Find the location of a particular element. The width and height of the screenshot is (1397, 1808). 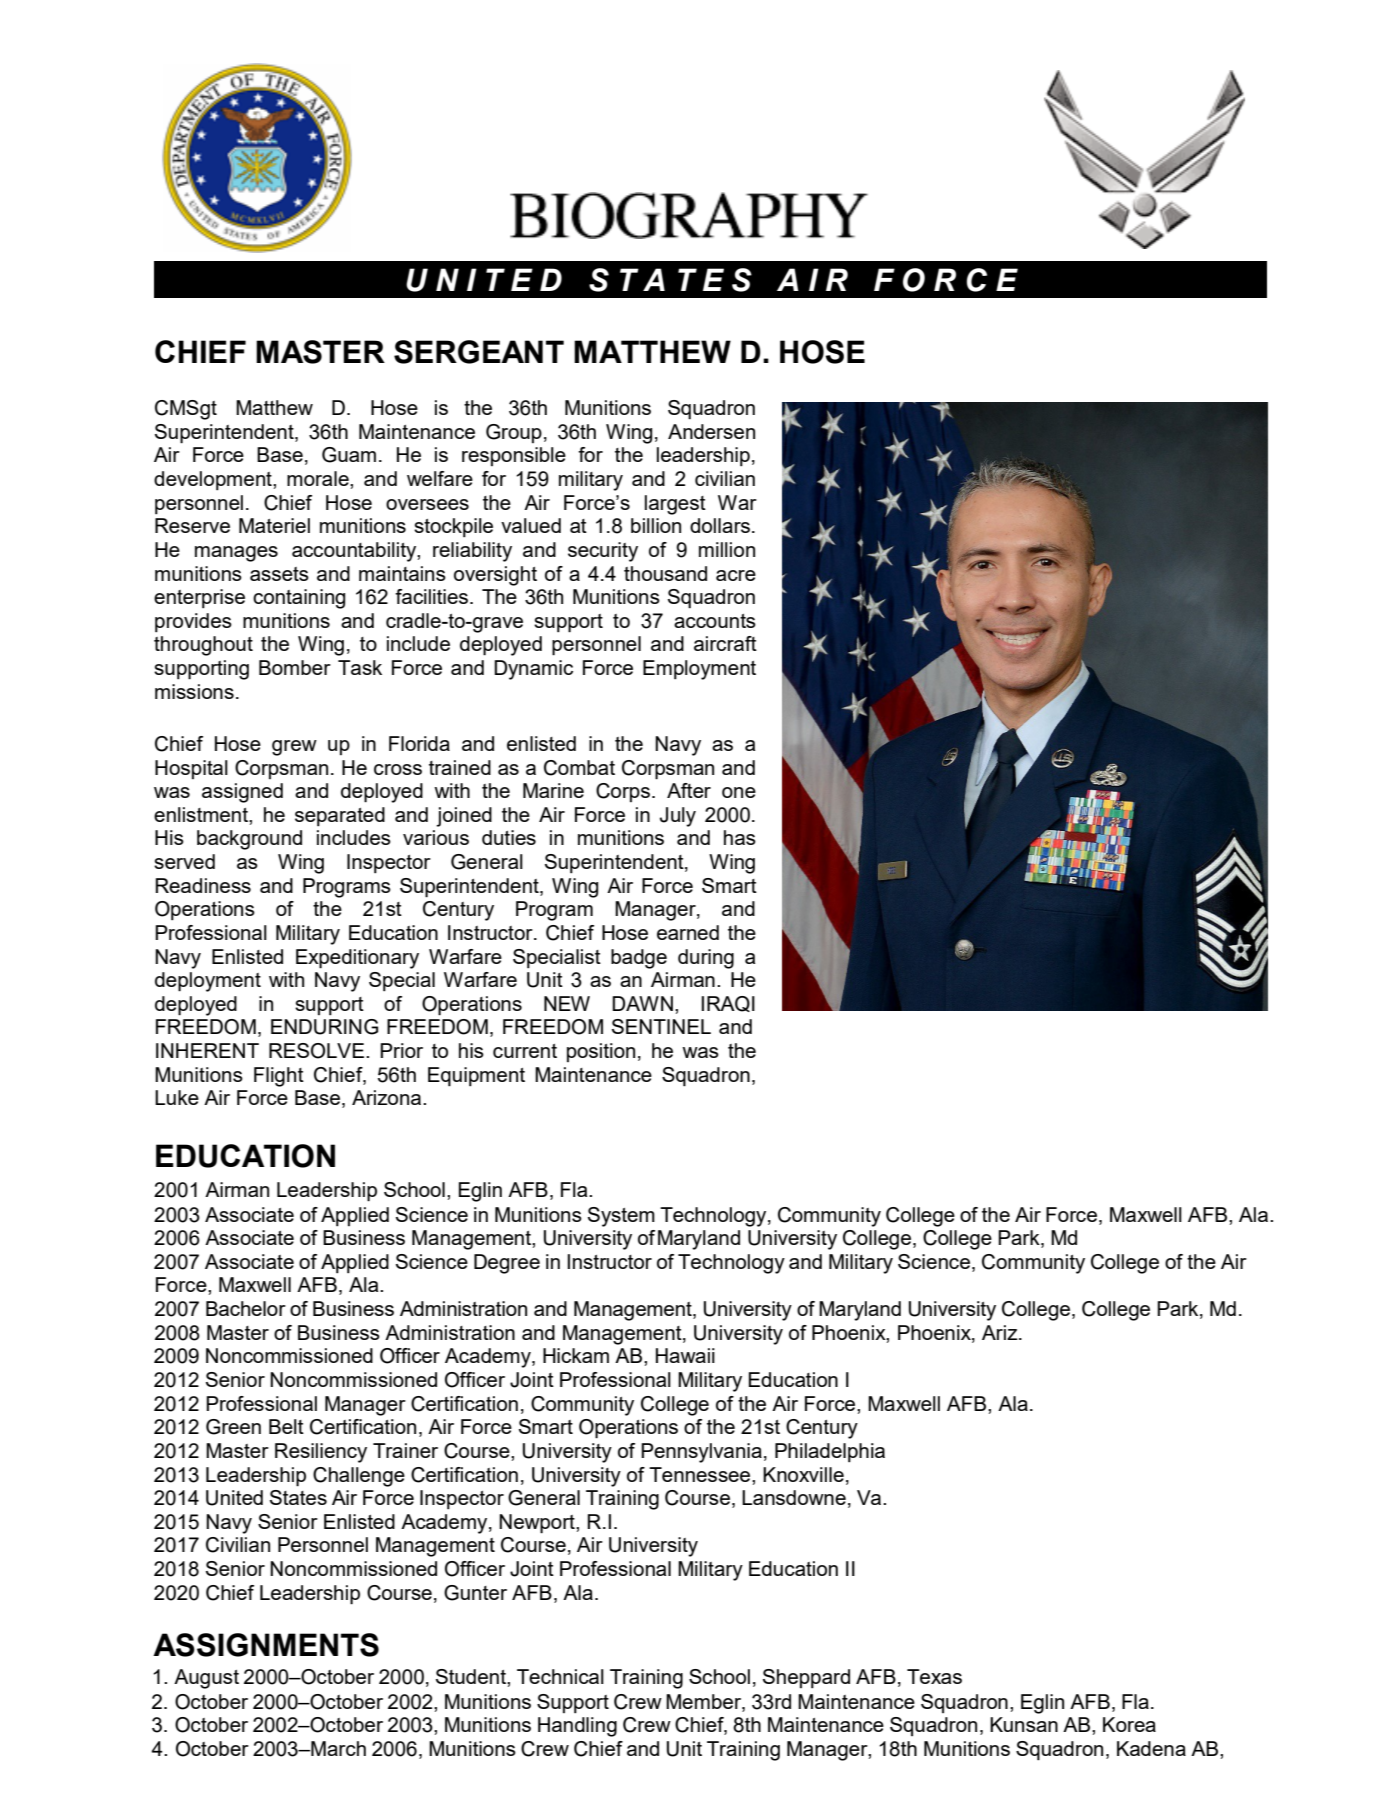

Philadelphia is located at coordinates (830, 1452).
